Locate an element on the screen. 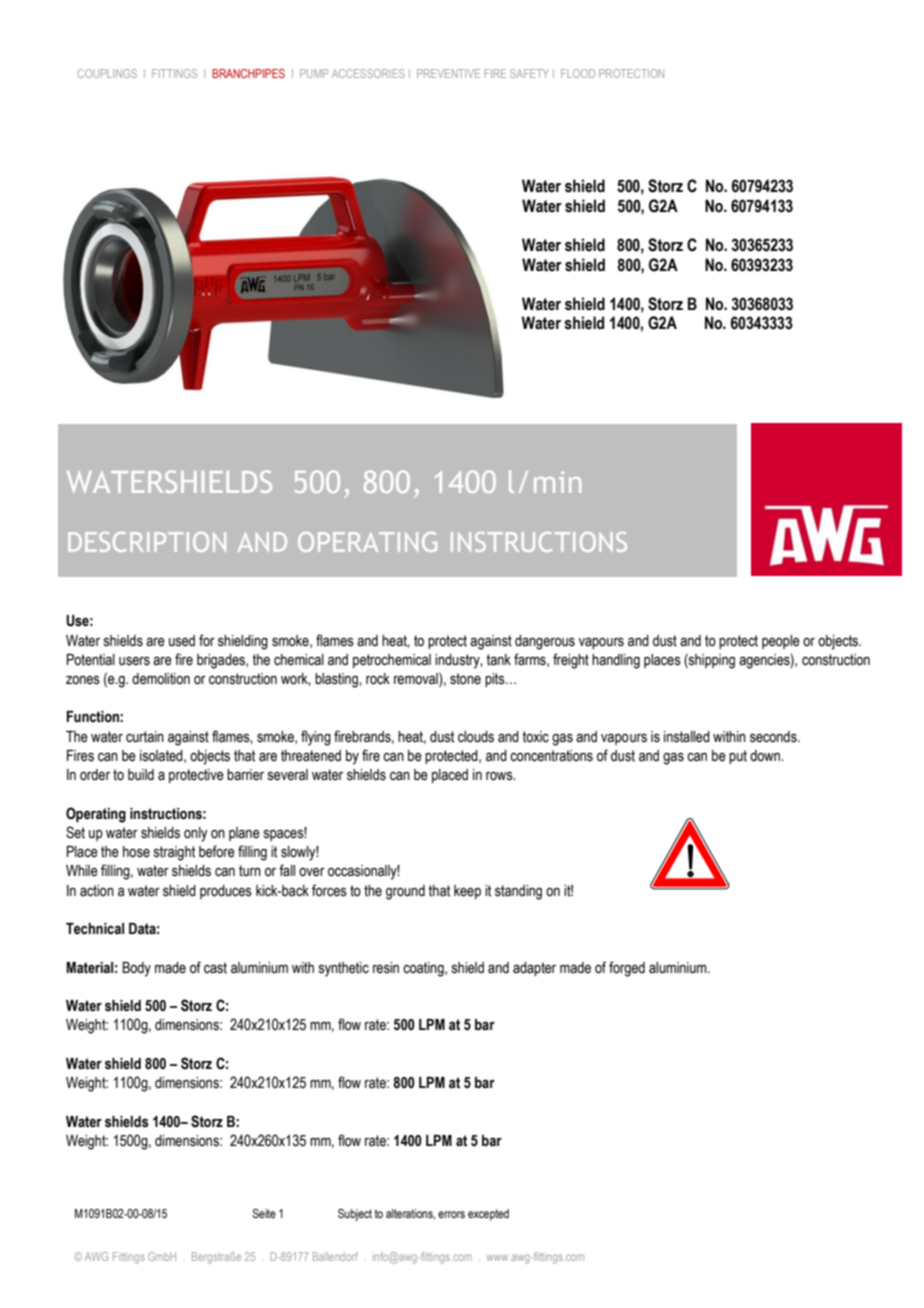 Image resolution: width=924 pixels, height=1308 pixels. stone is located at coordinates (465, 679).
